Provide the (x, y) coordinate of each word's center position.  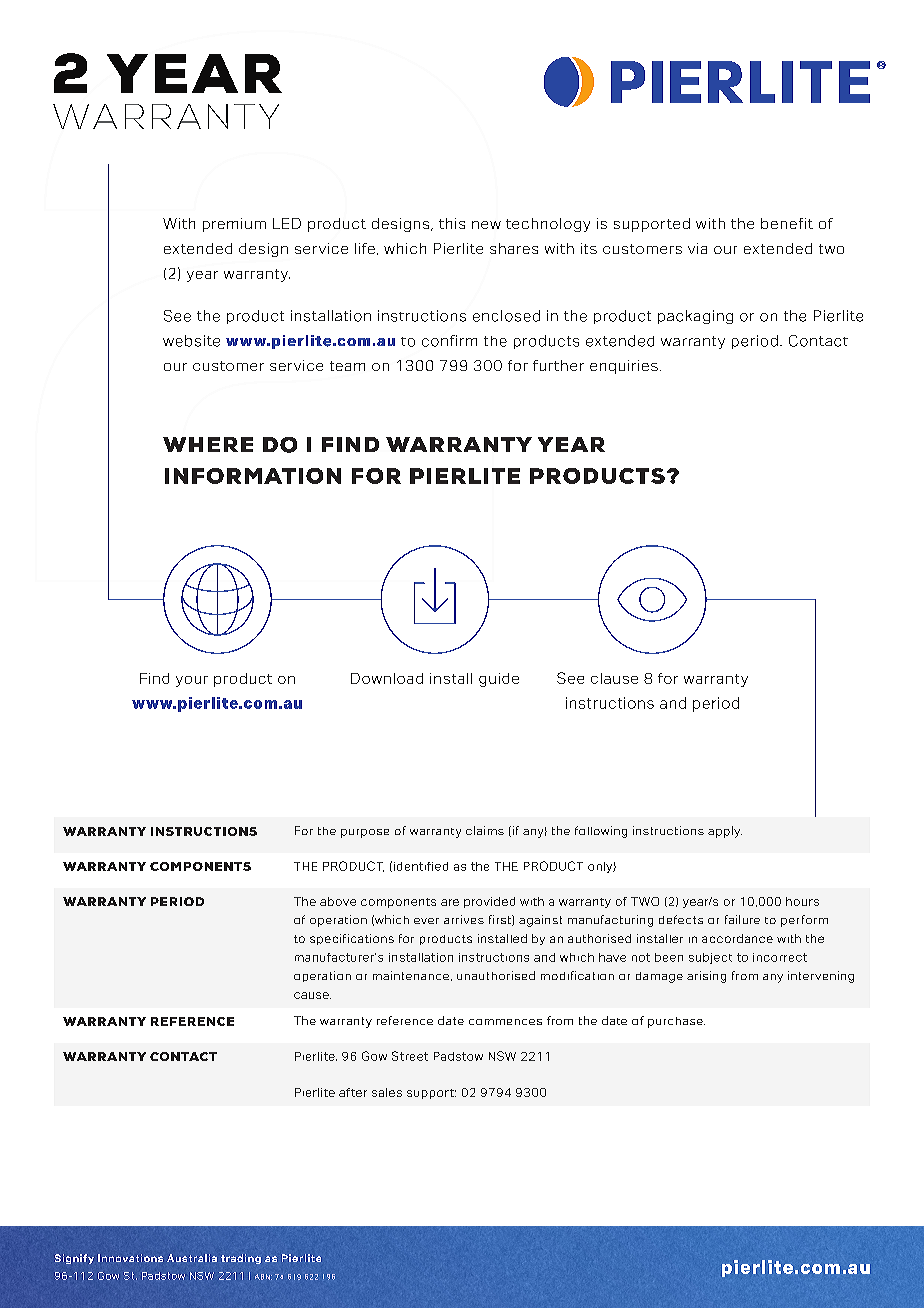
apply (725, 832)
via (697, 248)
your (192, 681)
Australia (192, 1258)
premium (234, 225)
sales (387, 1092)
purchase (676, 1022)
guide (499, 680)
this (452, 223)
